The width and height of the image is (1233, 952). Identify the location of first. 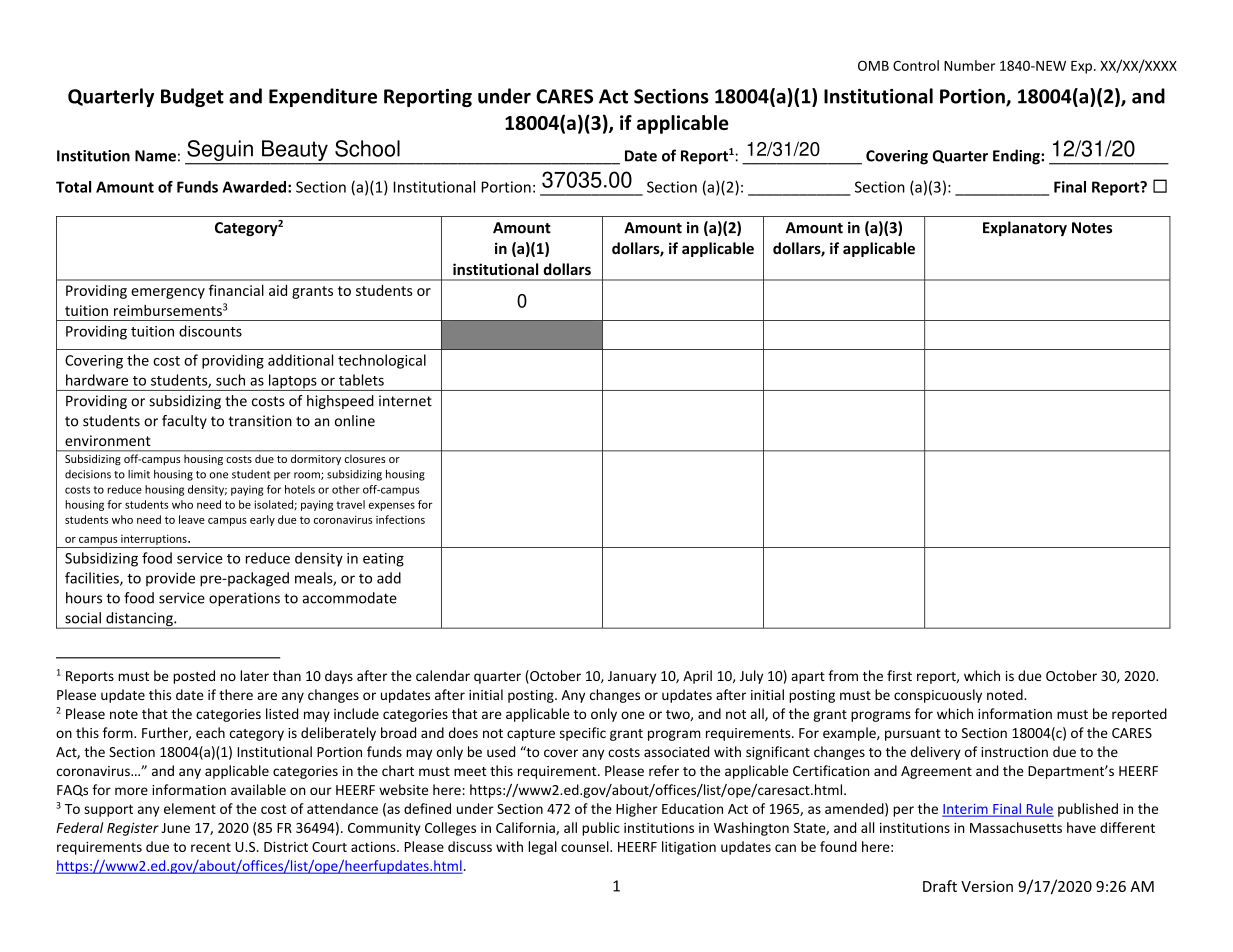
(899, 675).
